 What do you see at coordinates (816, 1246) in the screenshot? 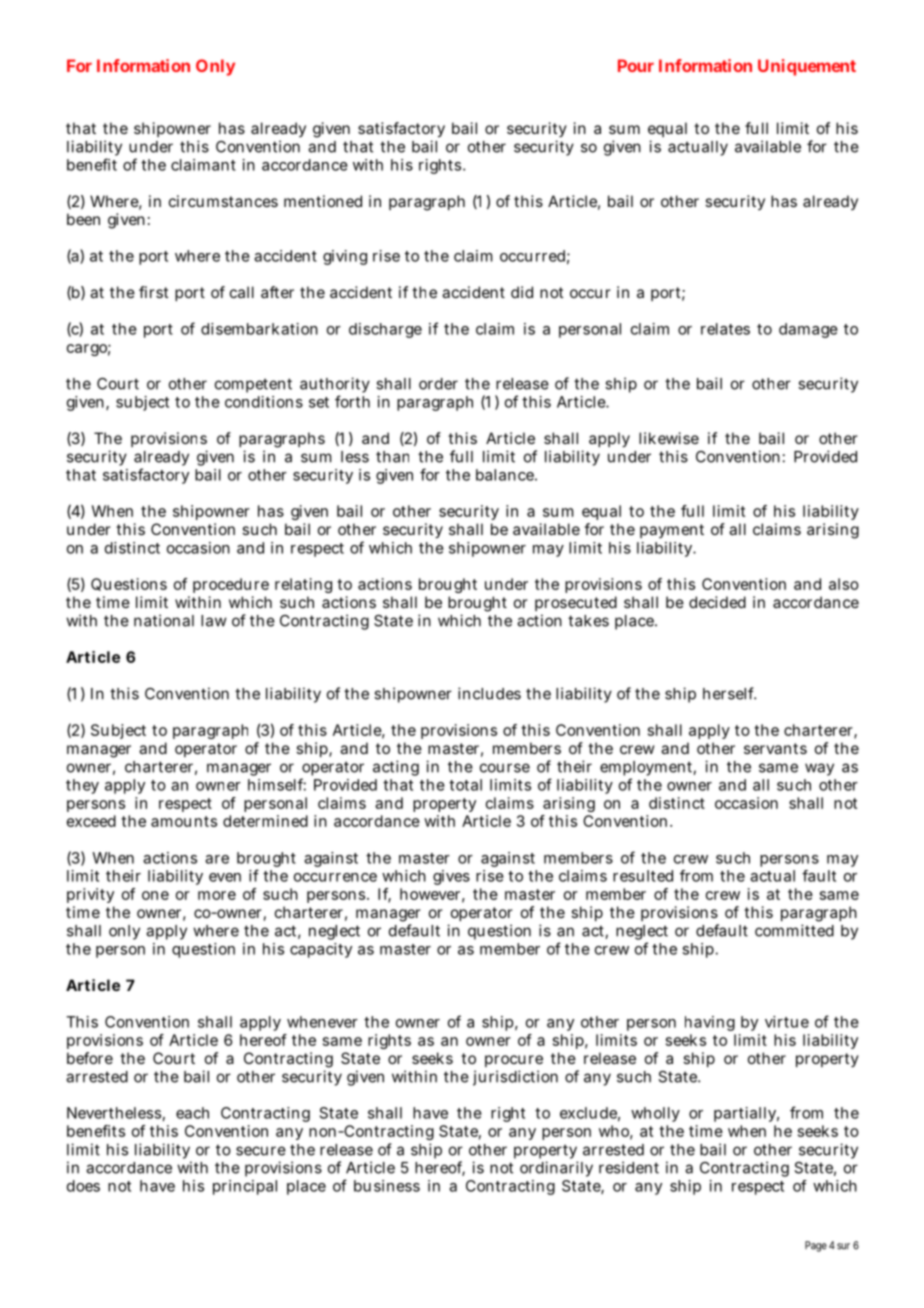
I see `Page` at bounding box center [816, 1246].
